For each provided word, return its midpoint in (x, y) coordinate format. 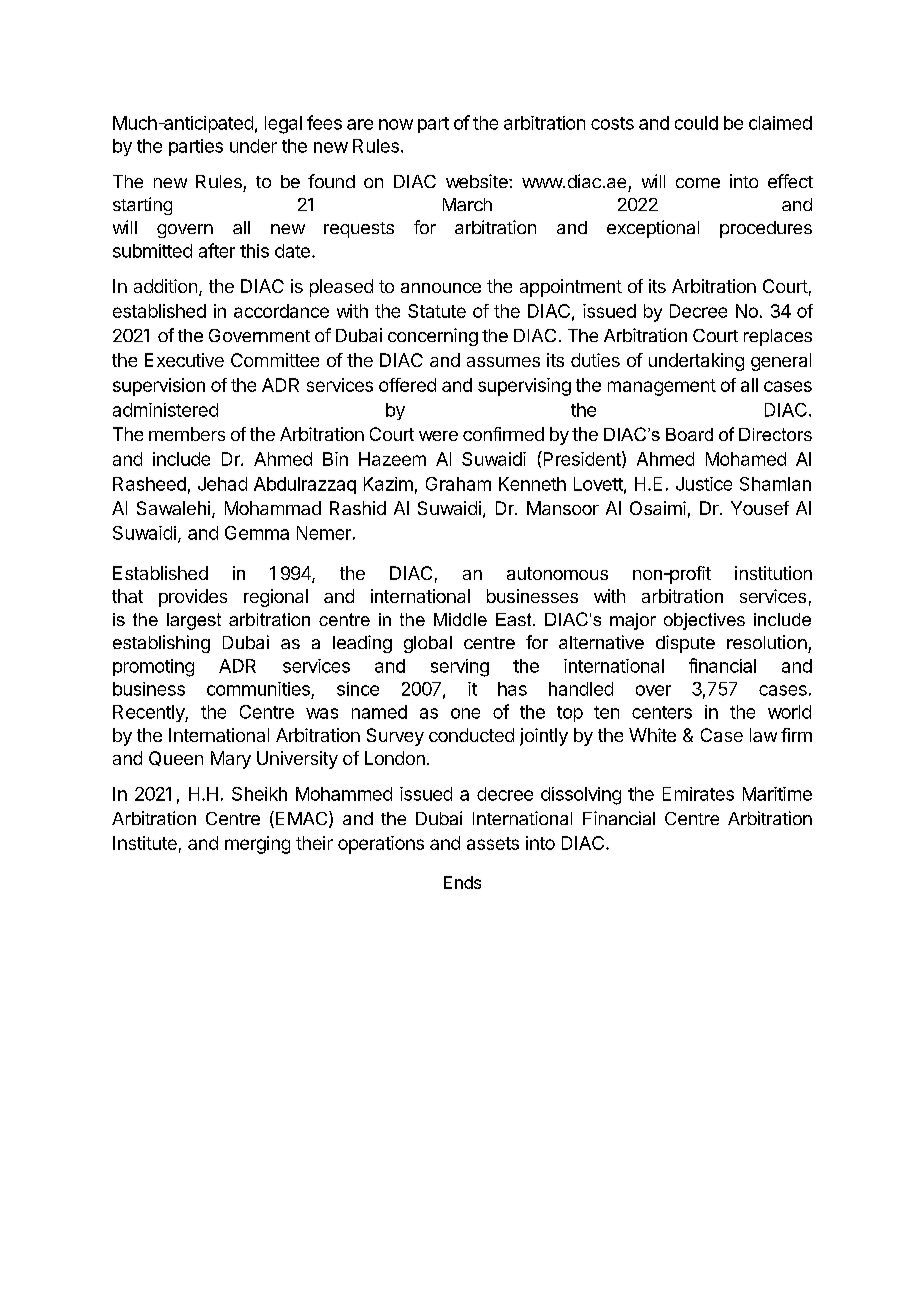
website (478, 181)
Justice (704, 484)
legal (283, 125)
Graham (458, 484)
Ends (462, 882)
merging (257, 845)
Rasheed (149, 484)
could (696, 123)
